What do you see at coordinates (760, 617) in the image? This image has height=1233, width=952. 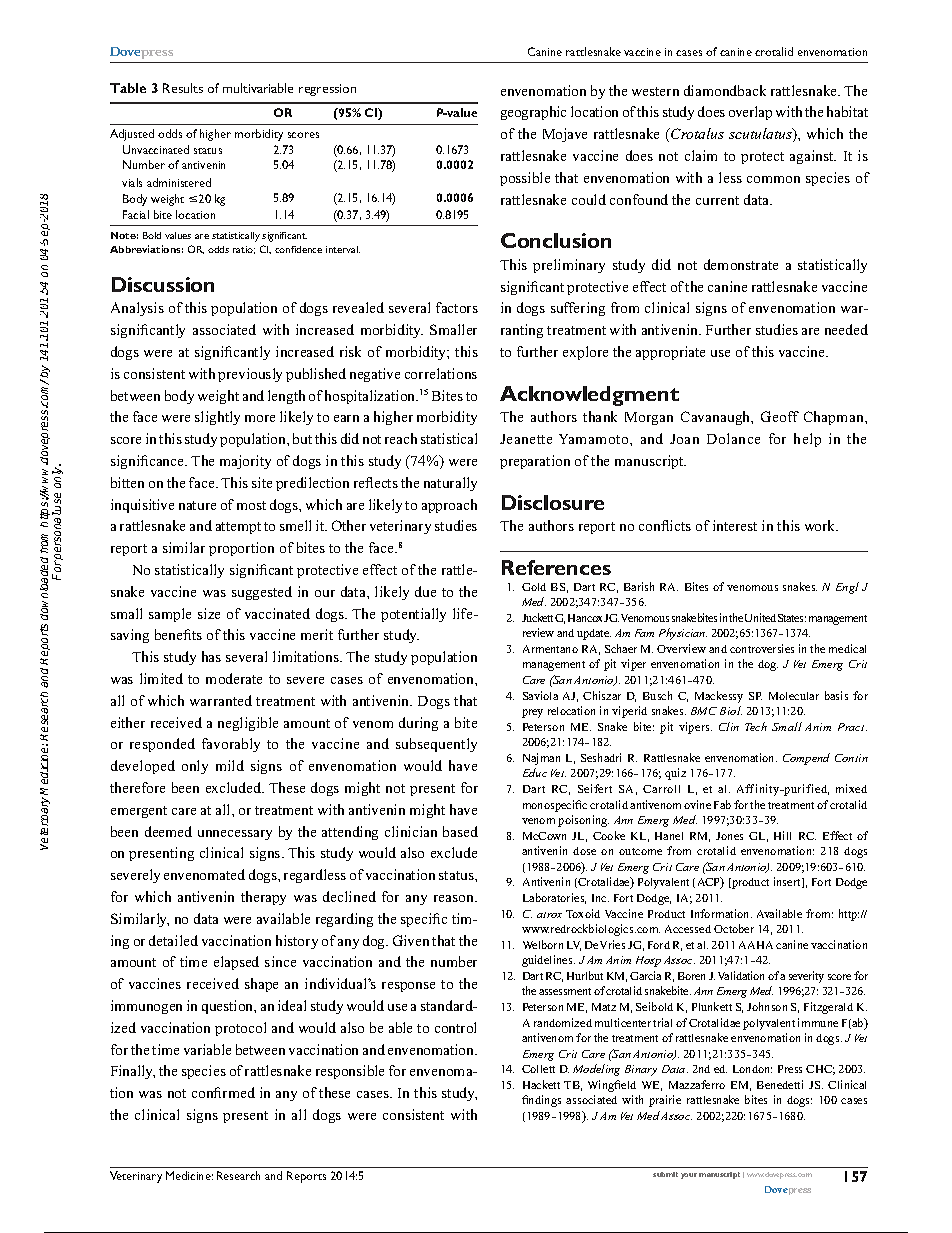 I see `United` at bounding box center [760, 617].
